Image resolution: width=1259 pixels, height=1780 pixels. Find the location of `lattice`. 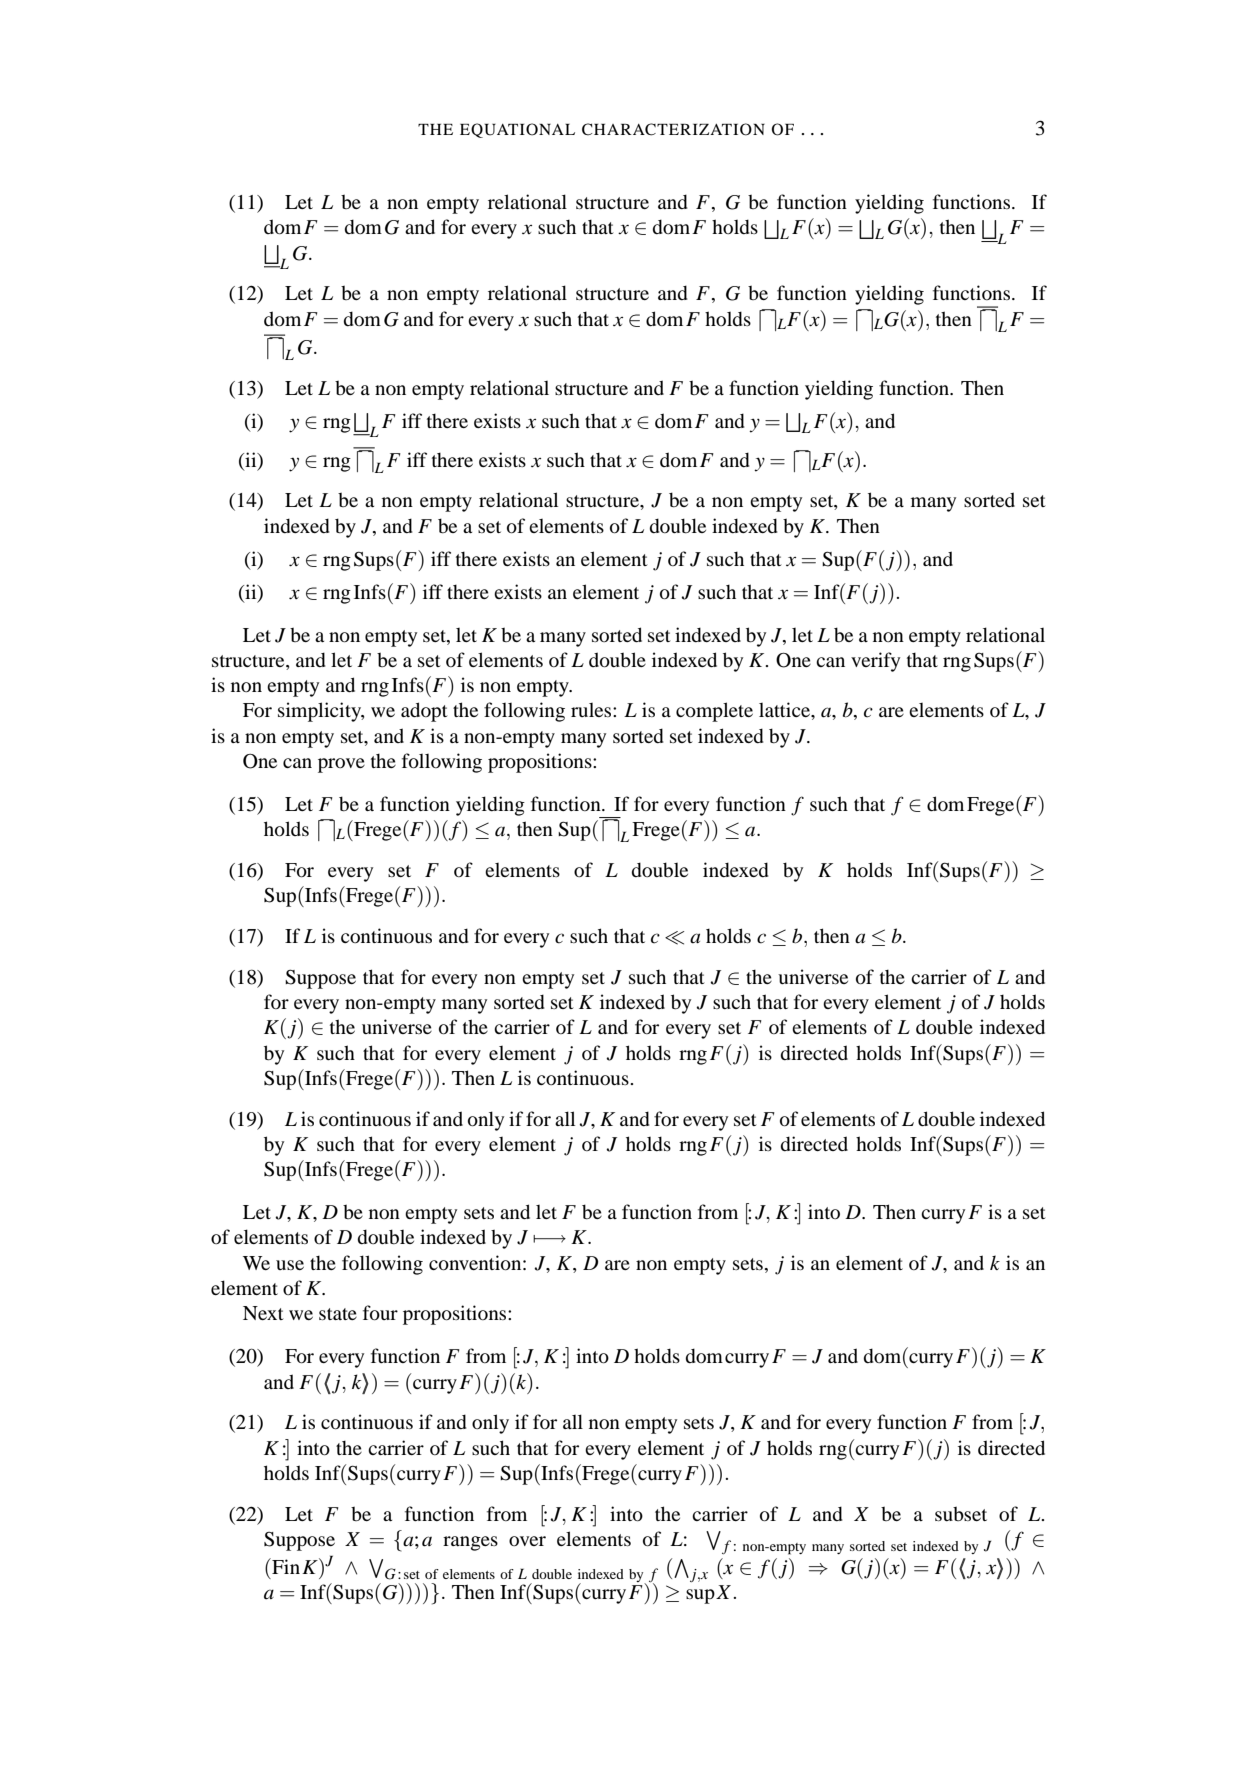

lattice is located at coordinates (785, 709).
